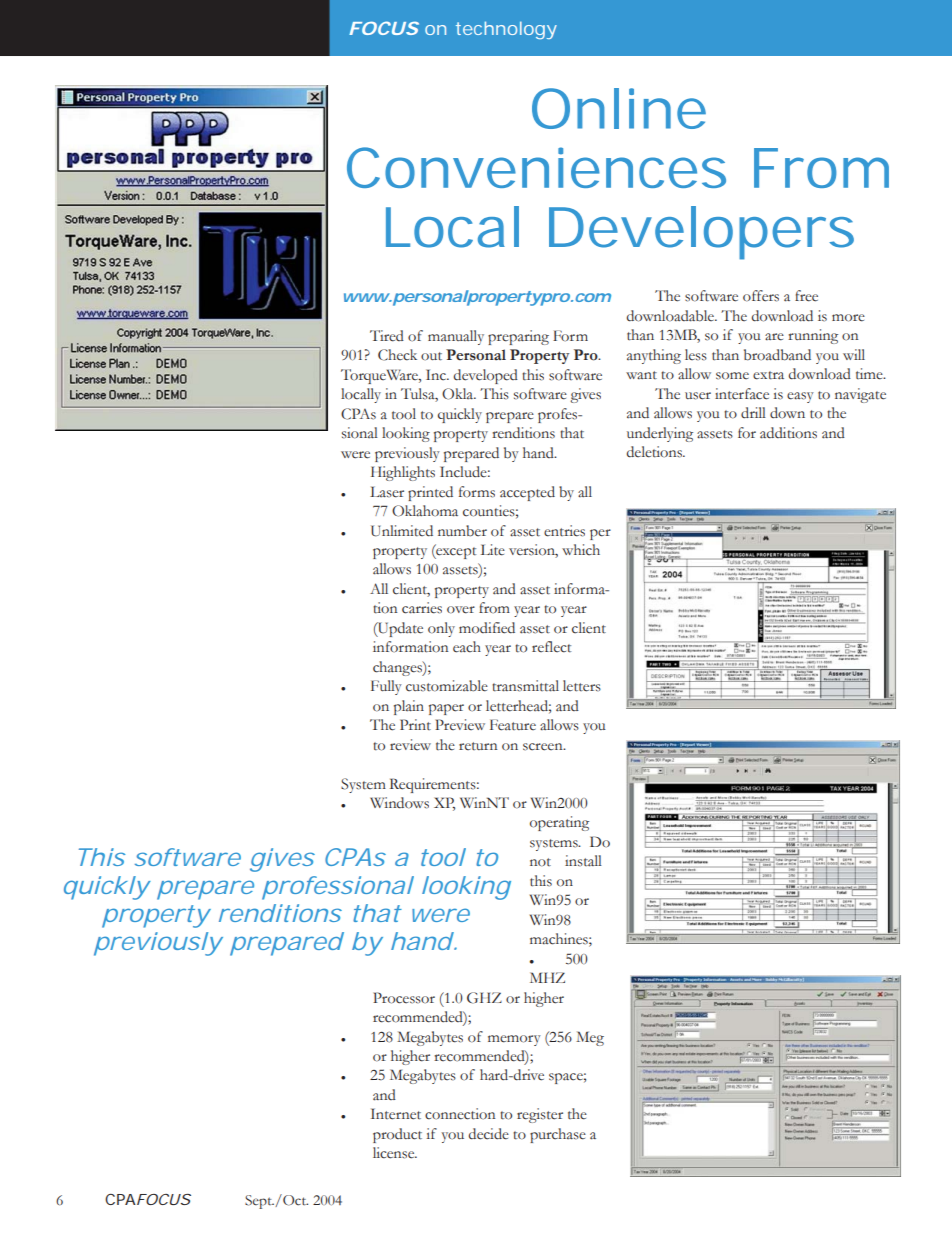  Describe the element at coordinates (800, 397) in the page. I see `easy` at that location.
